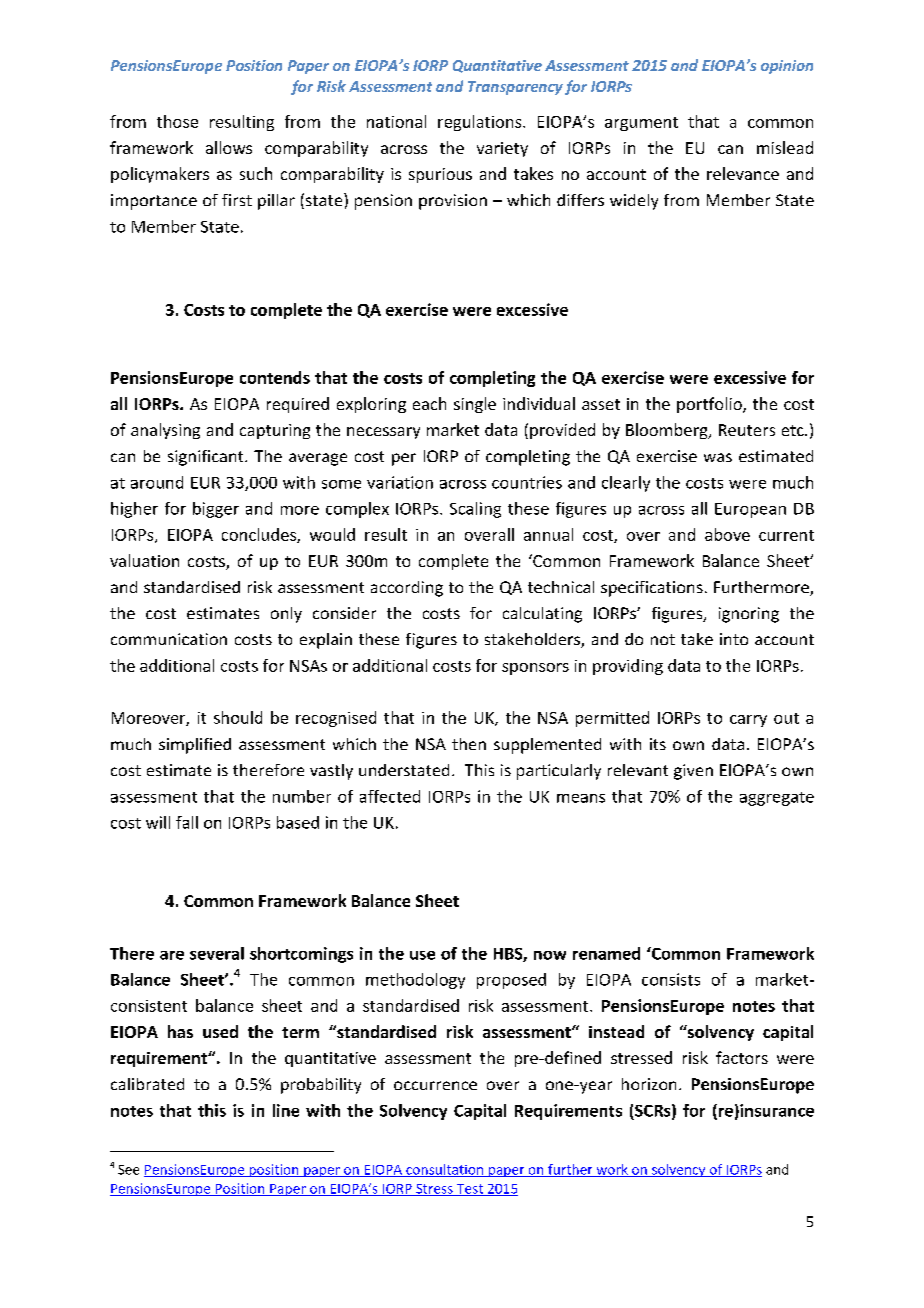  I want to click on those, so click(177, 121).
